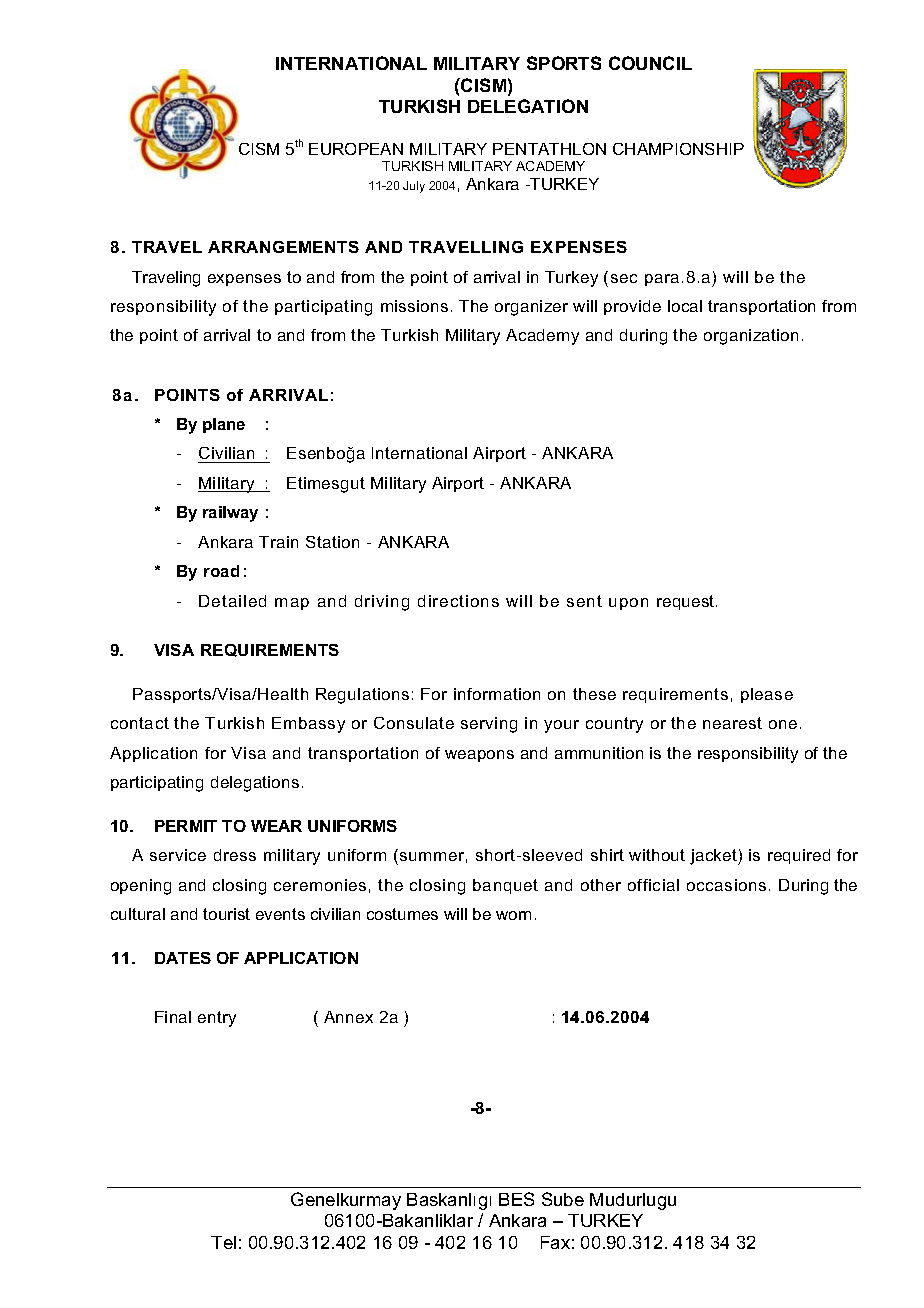 The image size is (924, 1308). What do you see at coordinates (326, 485) in the screenshot?
I see `Etimesgut` at bounding box center [326, 485].
